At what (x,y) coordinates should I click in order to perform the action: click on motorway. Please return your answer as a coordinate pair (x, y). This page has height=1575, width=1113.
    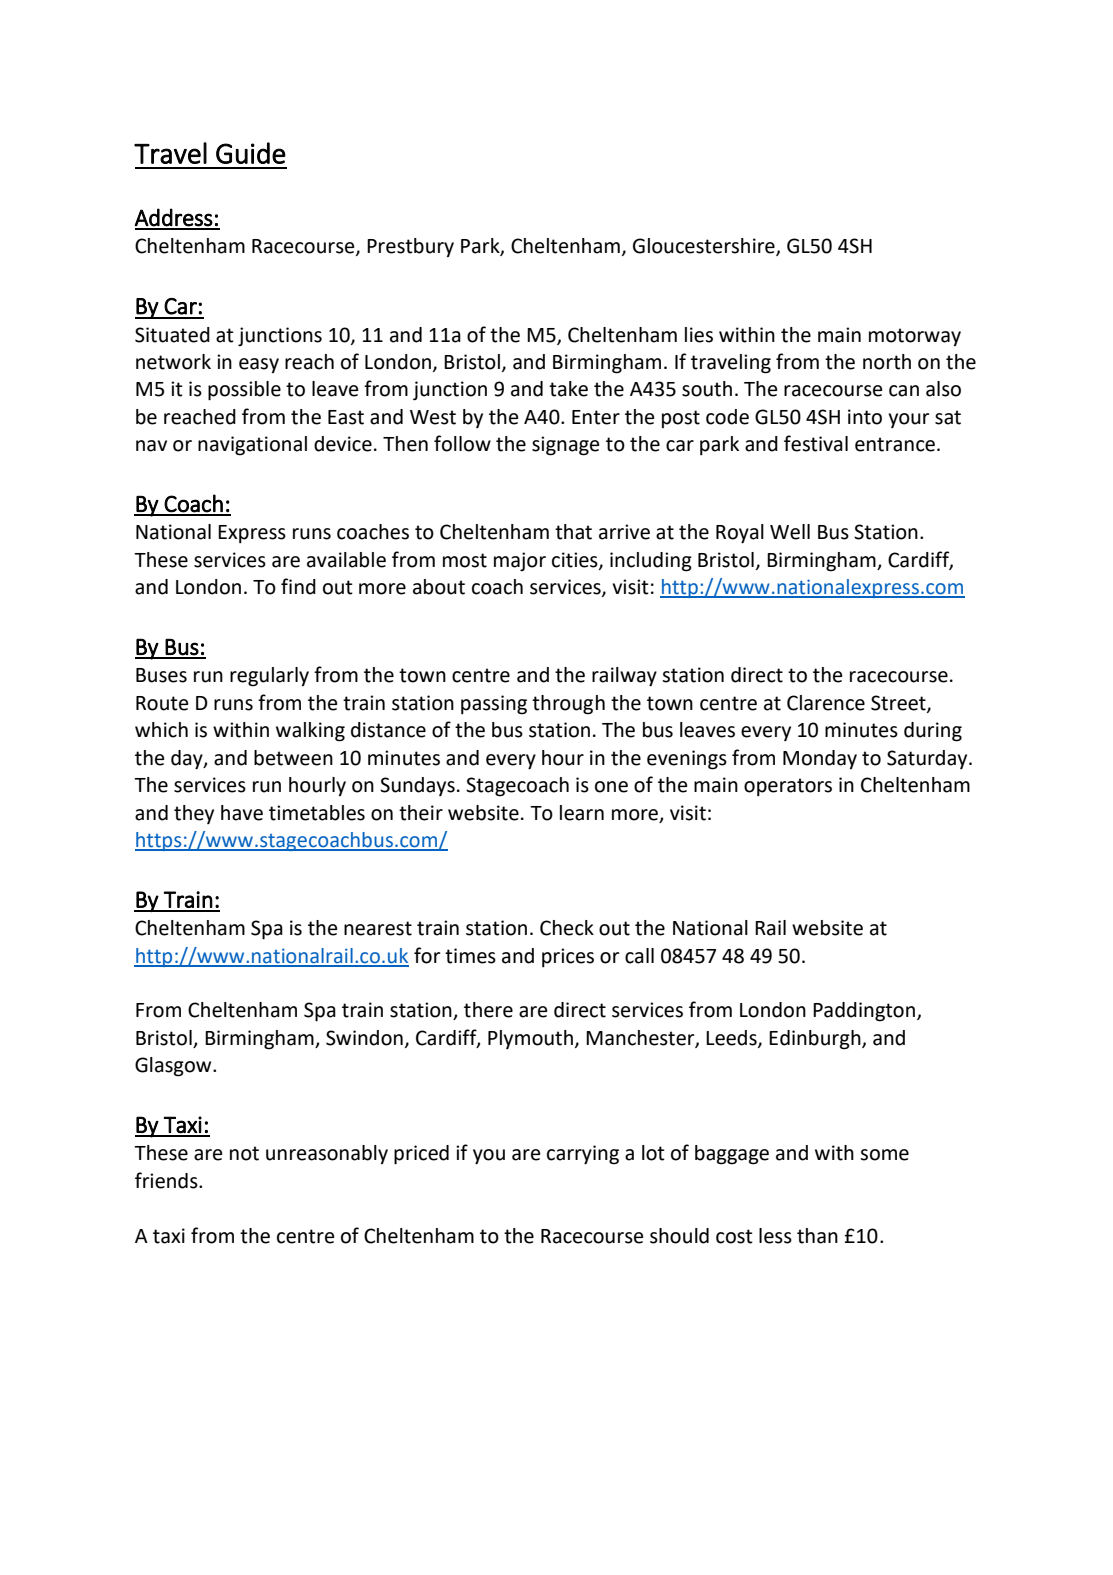
    Looking at the image, I should click on (915, 337).
